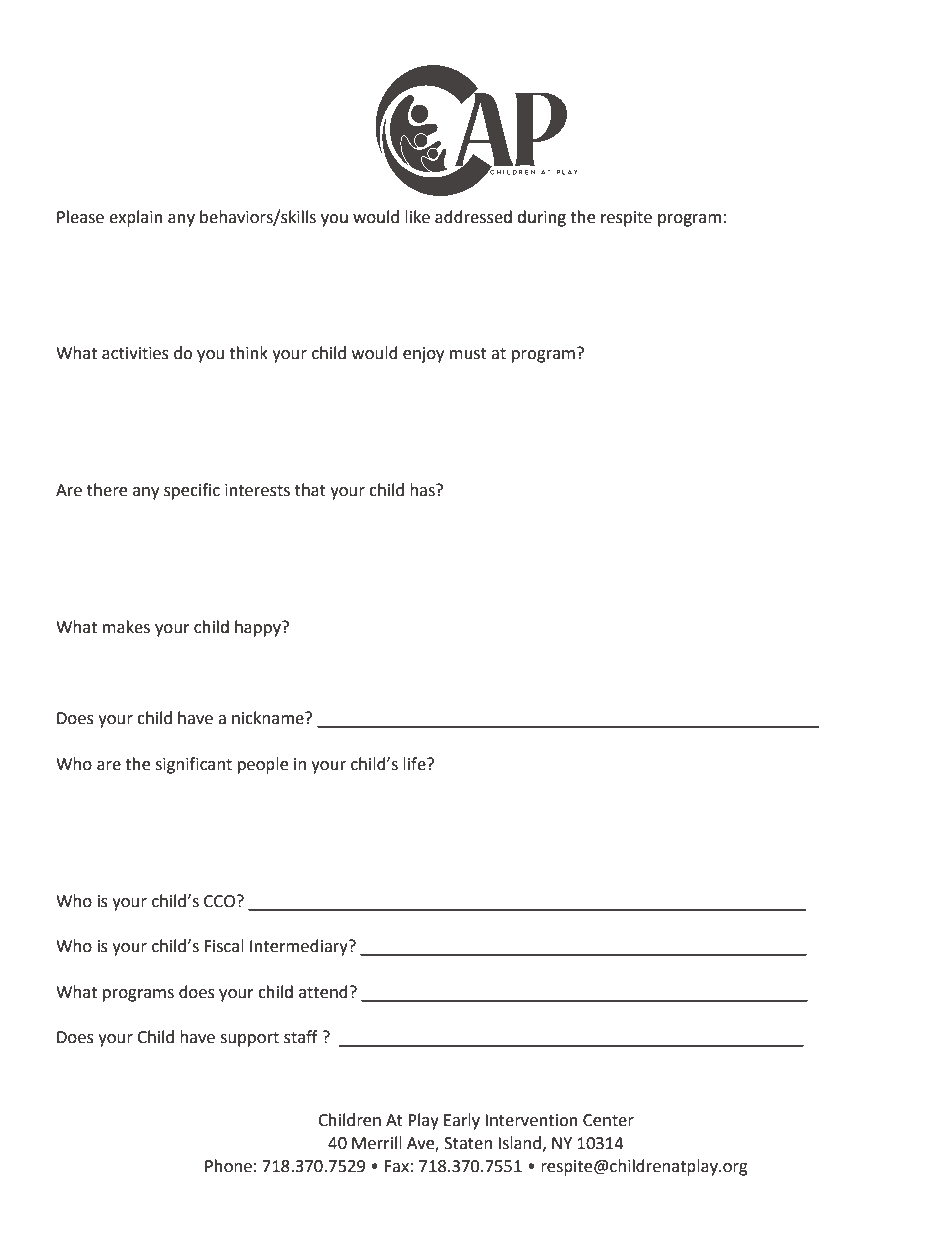  What do you see at coordinates (310, 490) in the image?
I see `that` at bounding box center [310, 490].
